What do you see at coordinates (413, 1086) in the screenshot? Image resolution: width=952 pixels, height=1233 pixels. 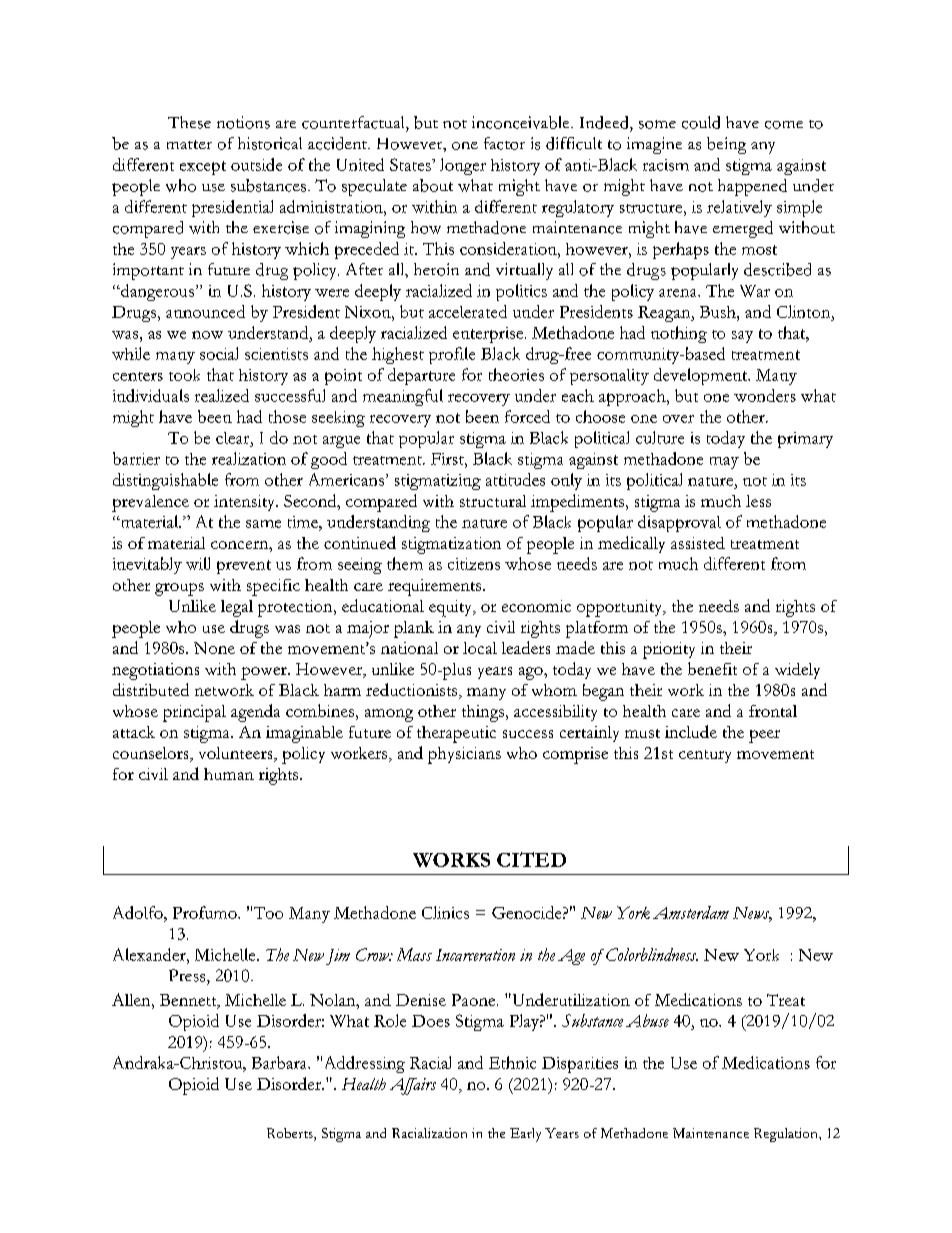 I see `Affairs` at bounding box center [413, 1086].
